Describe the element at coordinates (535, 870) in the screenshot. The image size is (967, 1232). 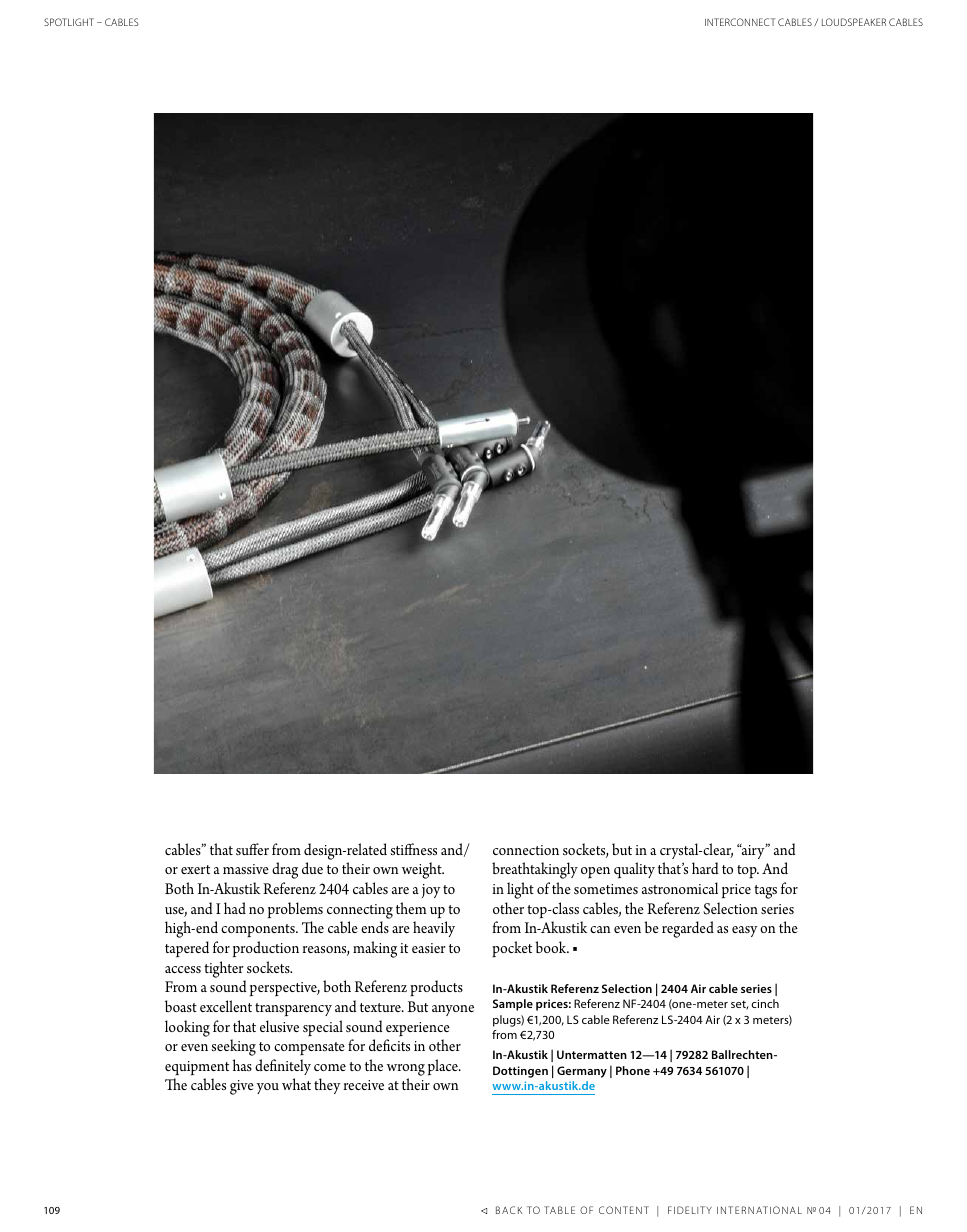
I see `breathtakingly` at that location.
